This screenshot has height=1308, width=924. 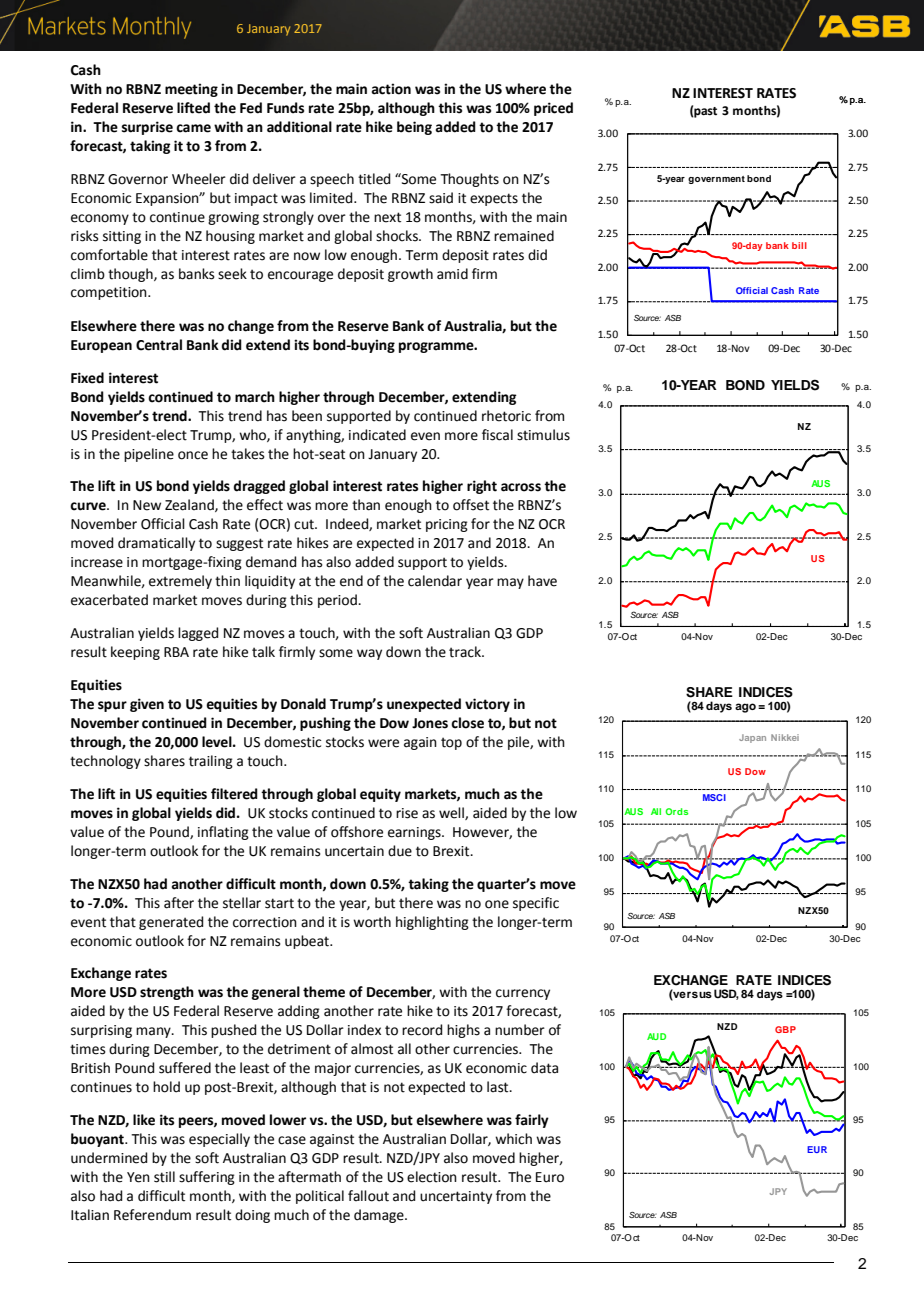 I want to click on AUD, so click(x=656, y=1036).
